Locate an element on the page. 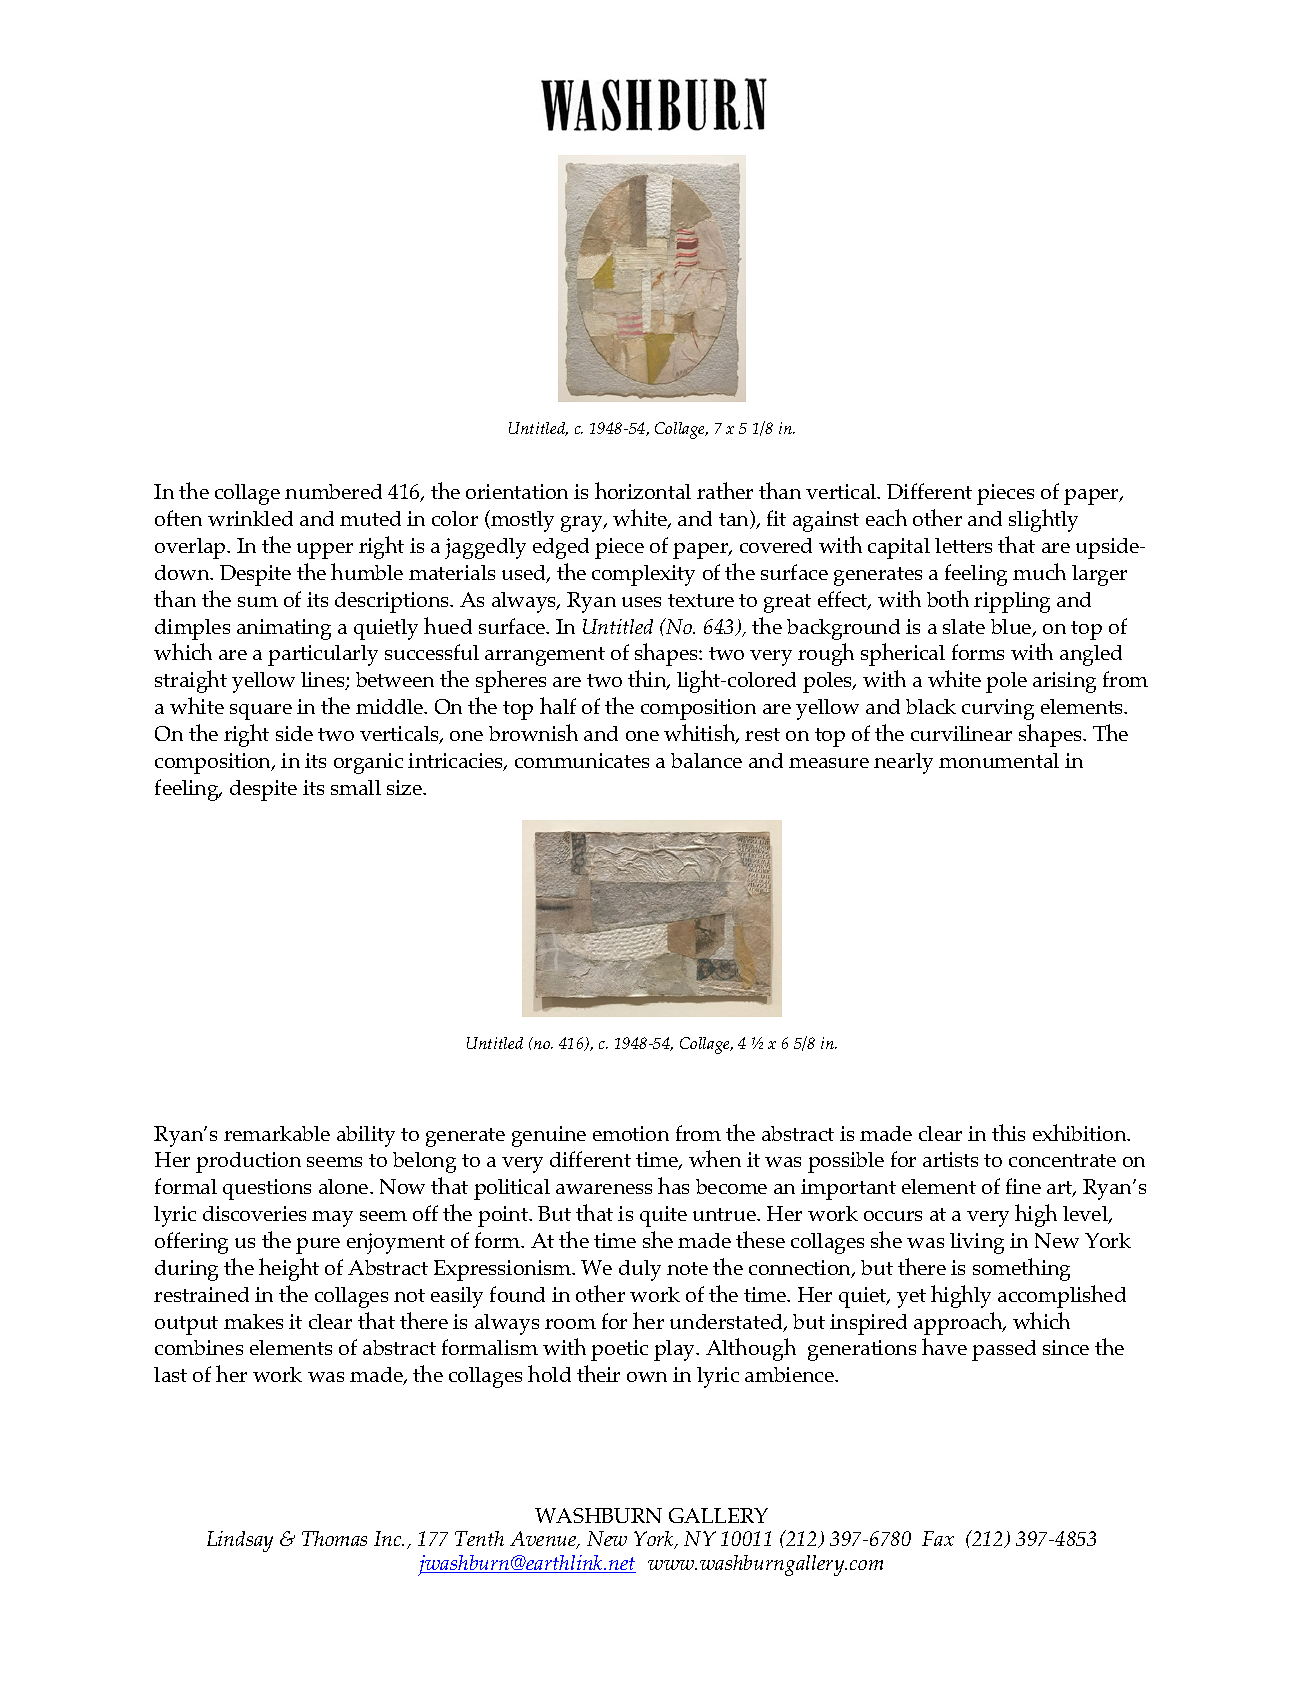 The width and height of the document is (1300, 1682). letters is located at coordinates (963, 545).
